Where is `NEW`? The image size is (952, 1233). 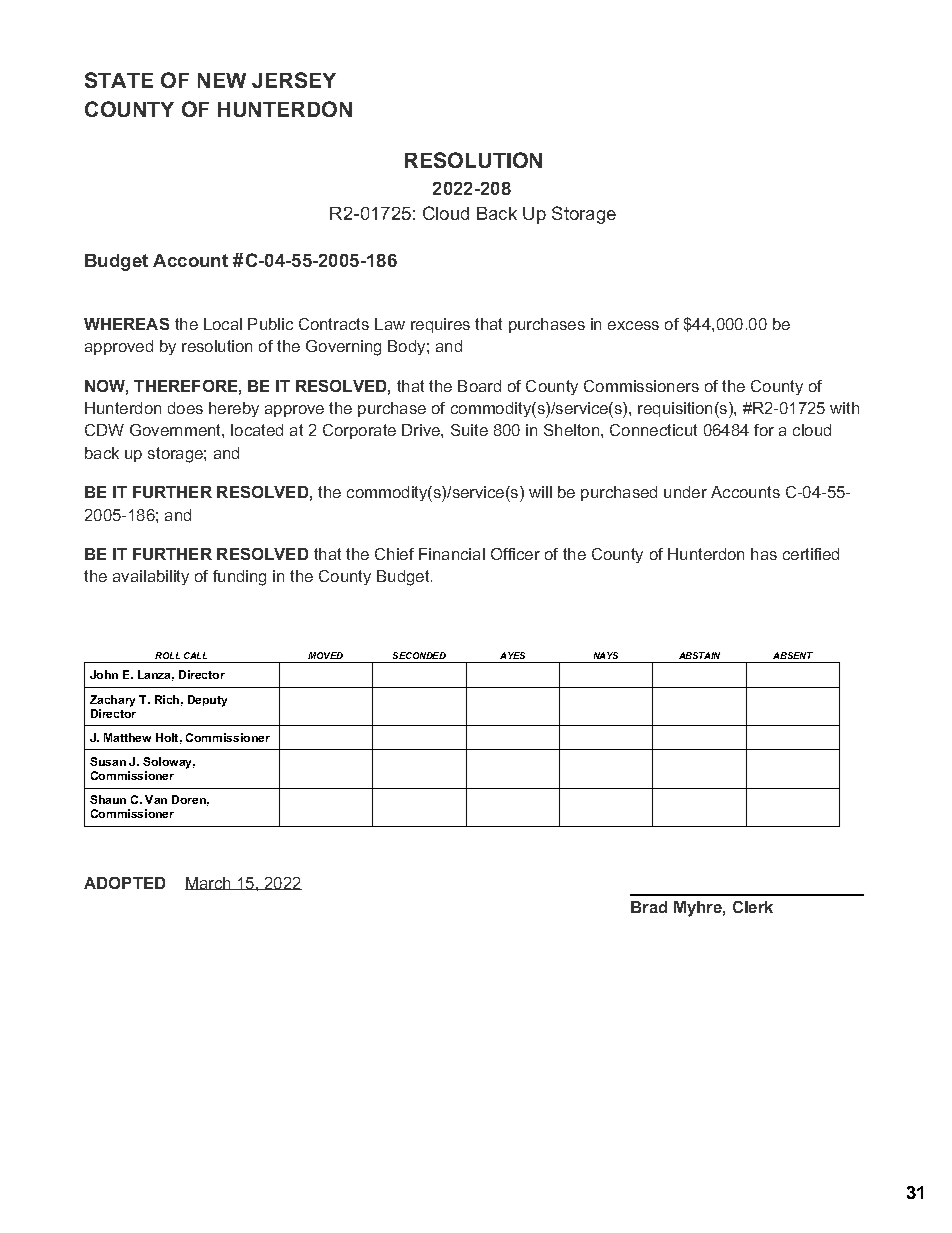
NEW is located at coordinates (222, 80).
